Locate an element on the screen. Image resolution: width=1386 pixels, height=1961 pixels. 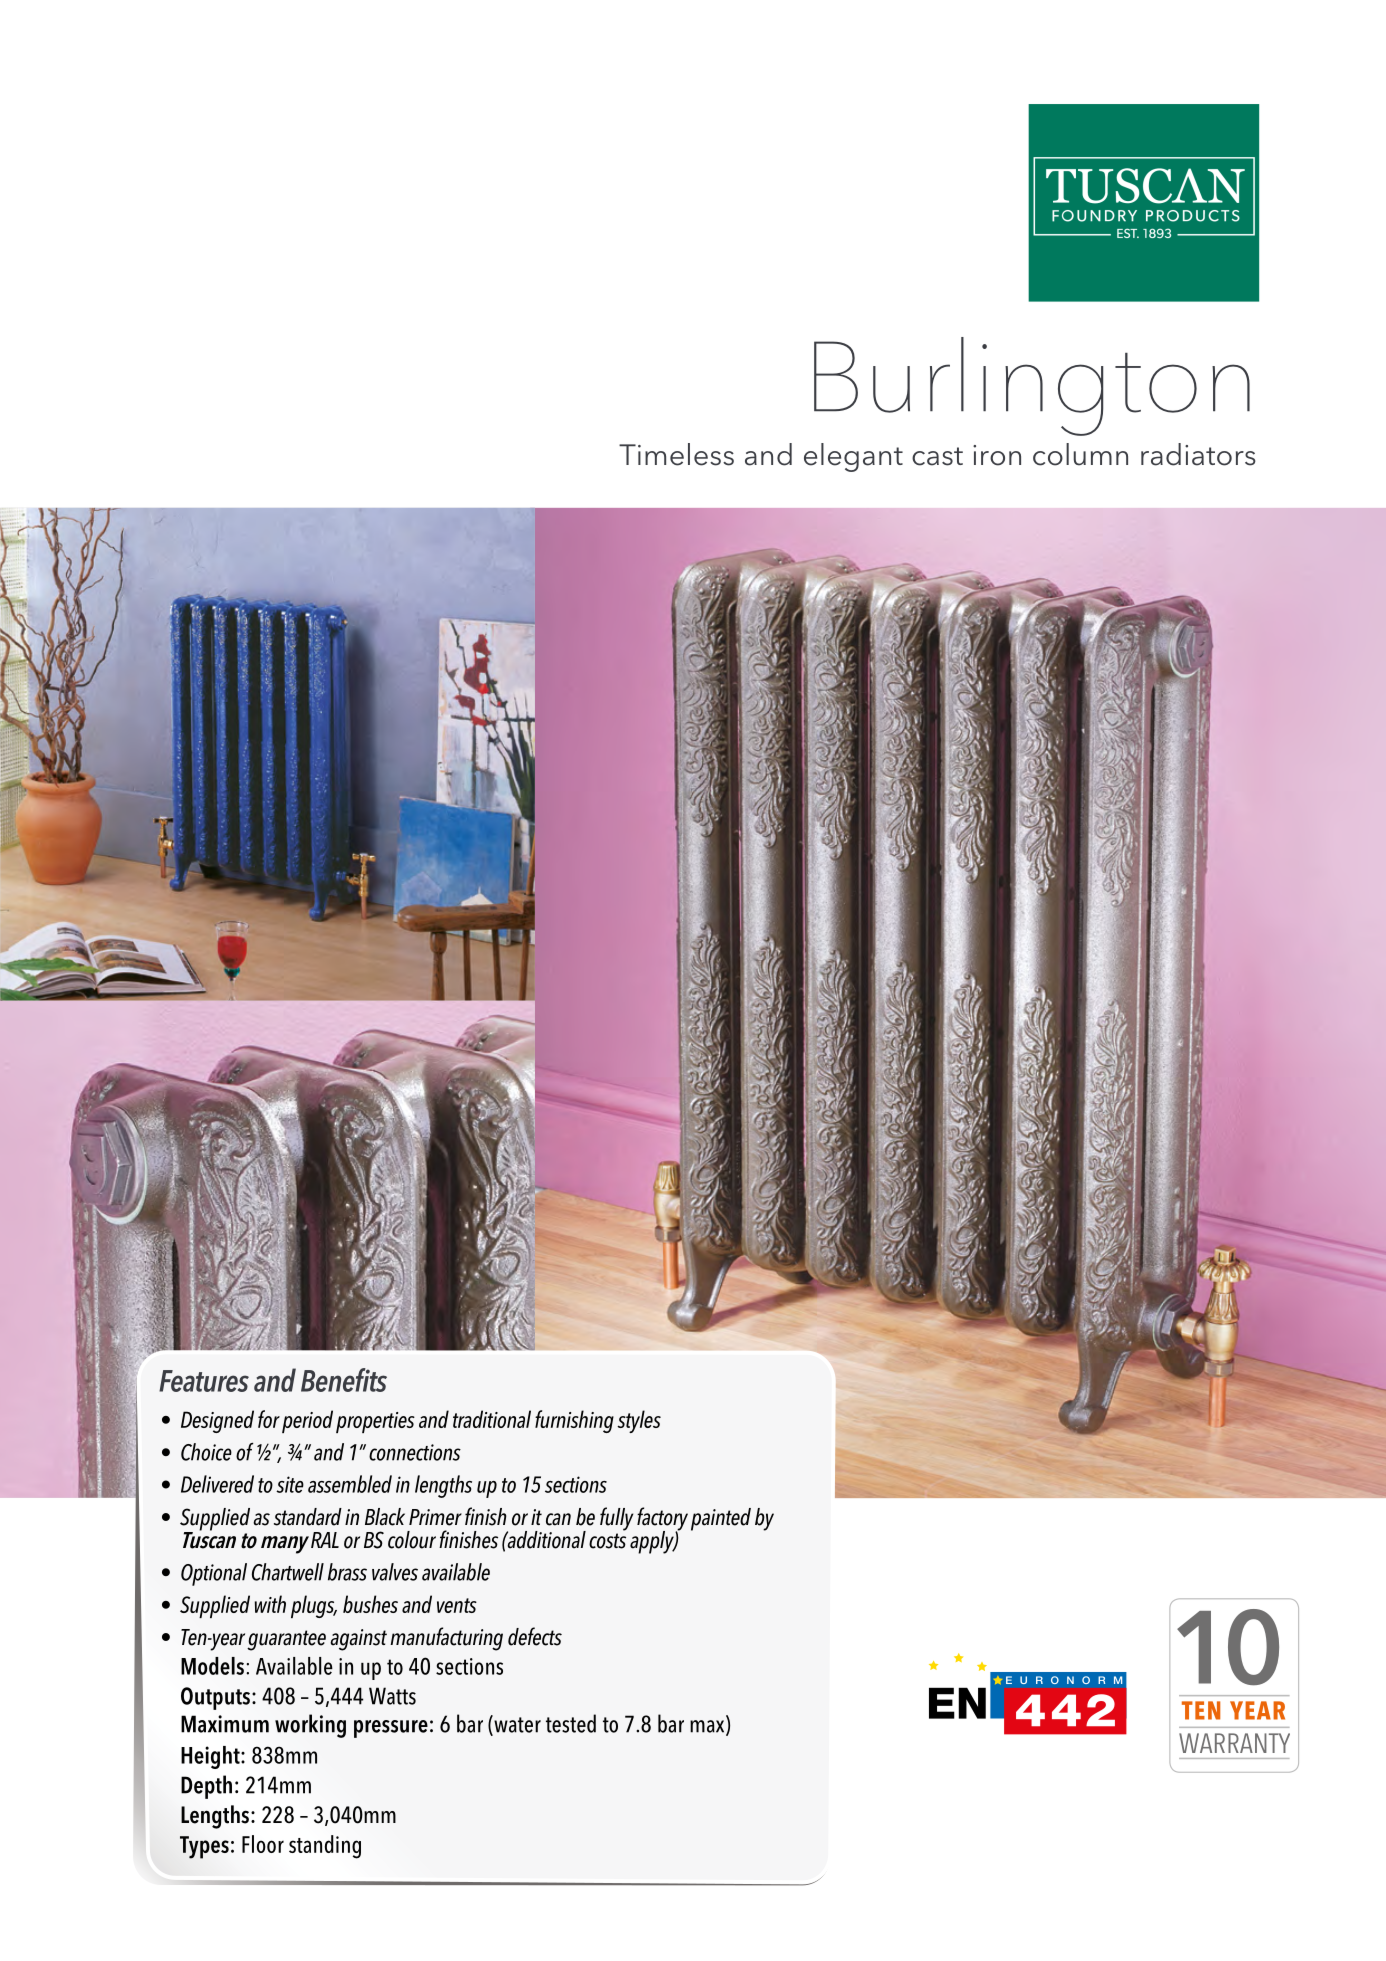
traditional is located at coordinates (492, 1419).
